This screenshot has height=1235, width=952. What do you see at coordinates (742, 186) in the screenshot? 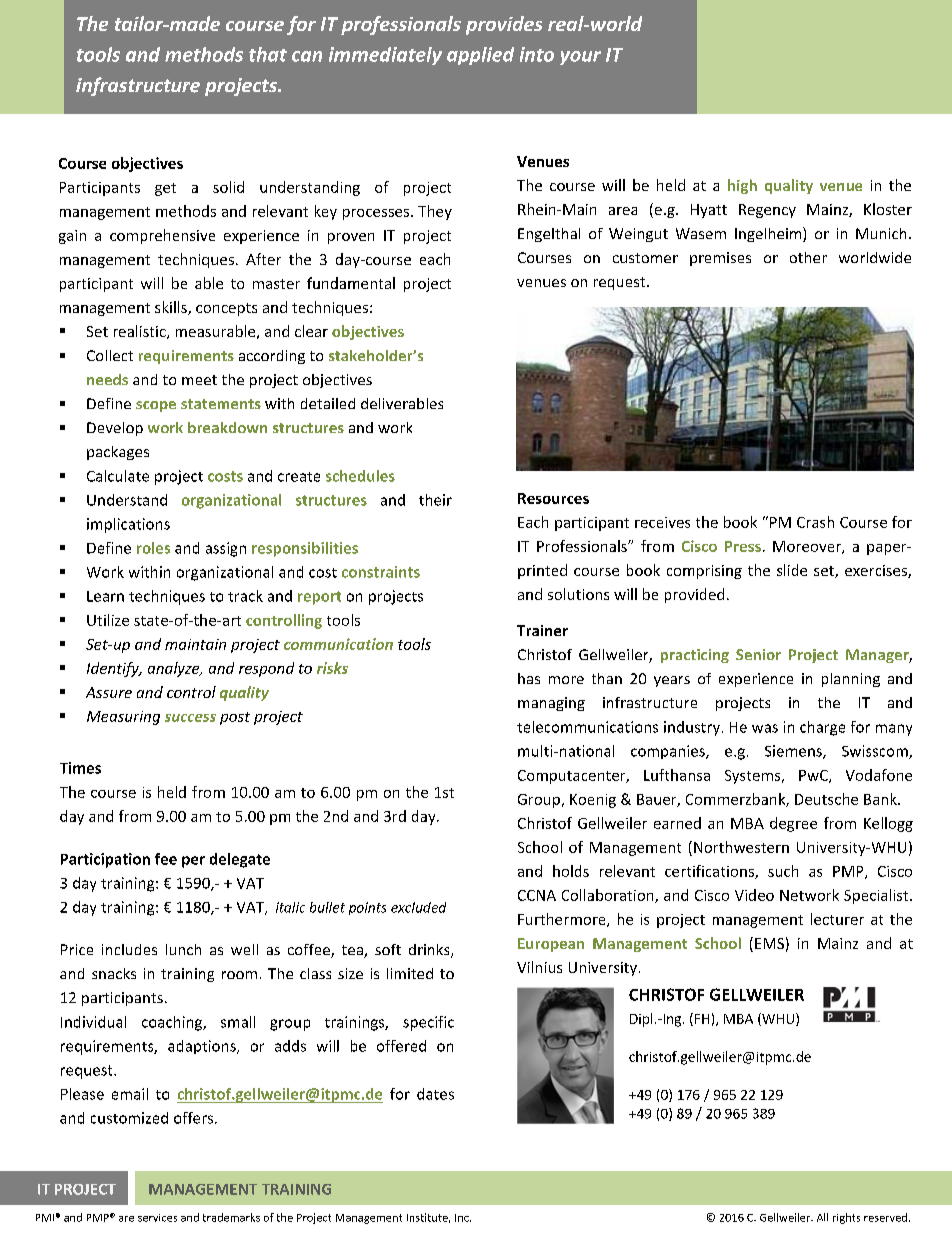
I see `high` at bounding box center [742, 186].
